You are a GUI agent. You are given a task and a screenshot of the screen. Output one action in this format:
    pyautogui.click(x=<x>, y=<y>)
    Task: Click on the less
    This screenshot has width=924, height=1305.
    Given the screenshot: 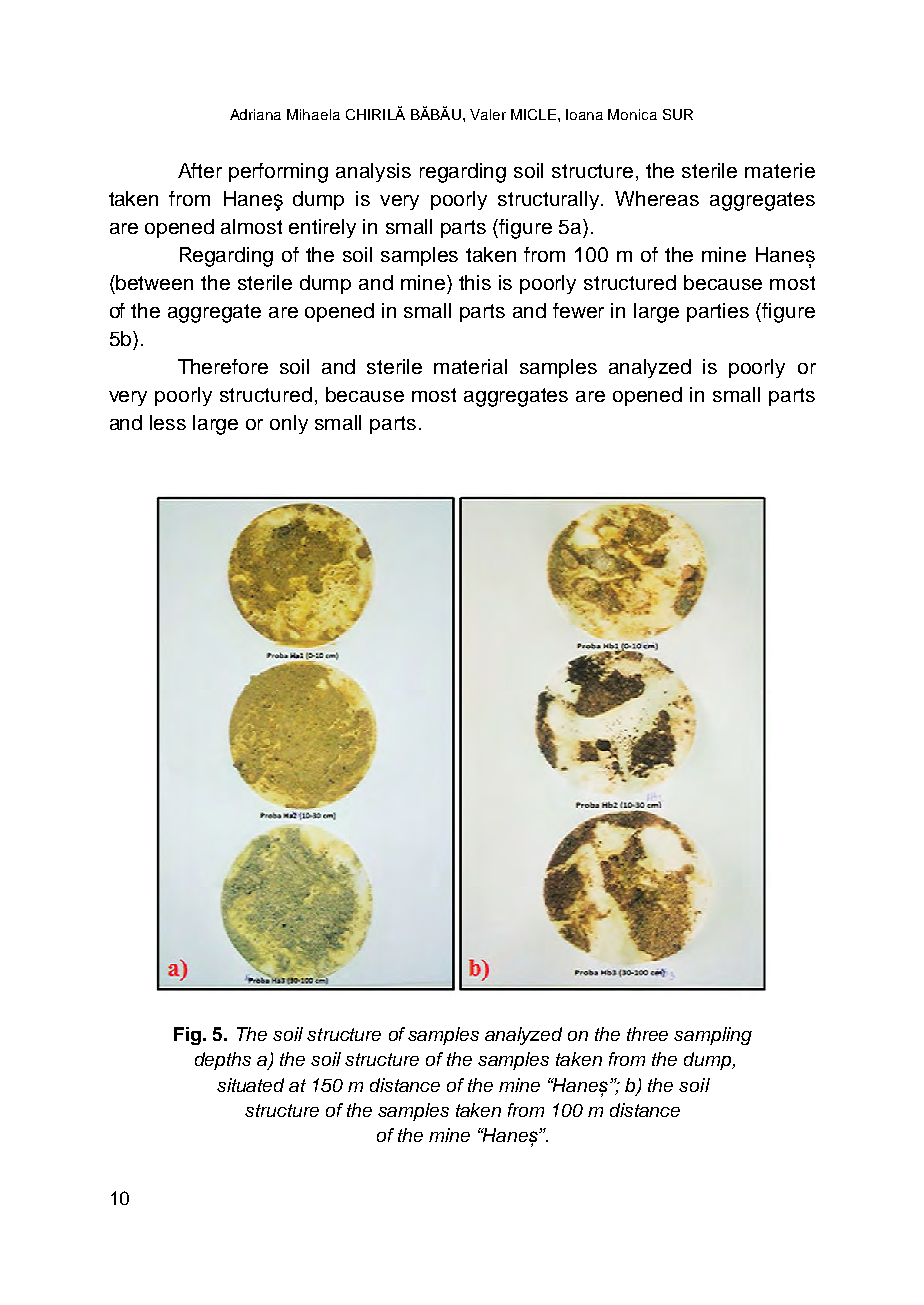 What is the action you would take?
    pyautogui.click(x=168, y=422)
